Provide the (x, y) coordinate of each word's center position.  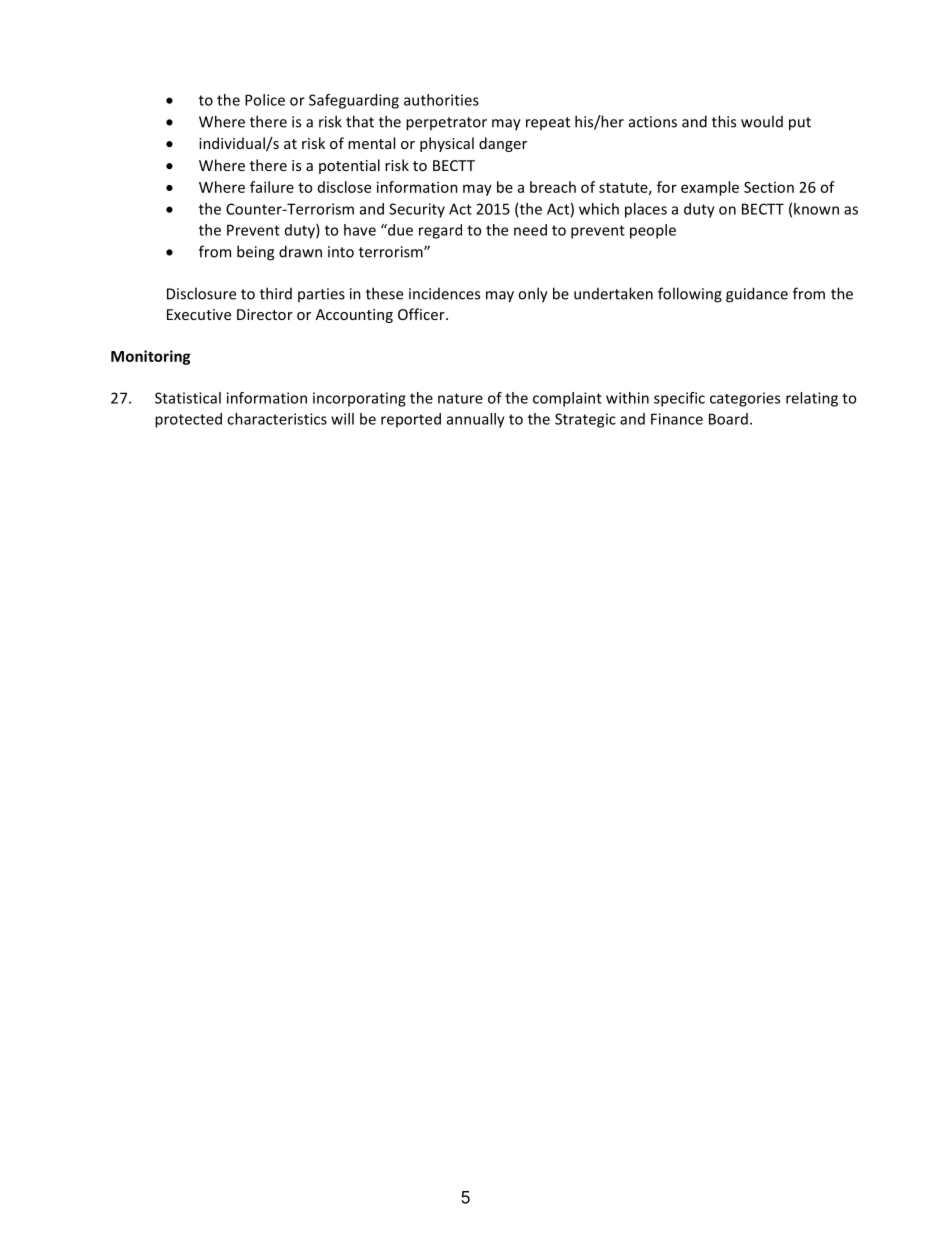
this (724, 121)
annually (476, 420)
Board (728, 419)
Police (265, 100)
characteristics (277, 419)
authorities (441, 100)
